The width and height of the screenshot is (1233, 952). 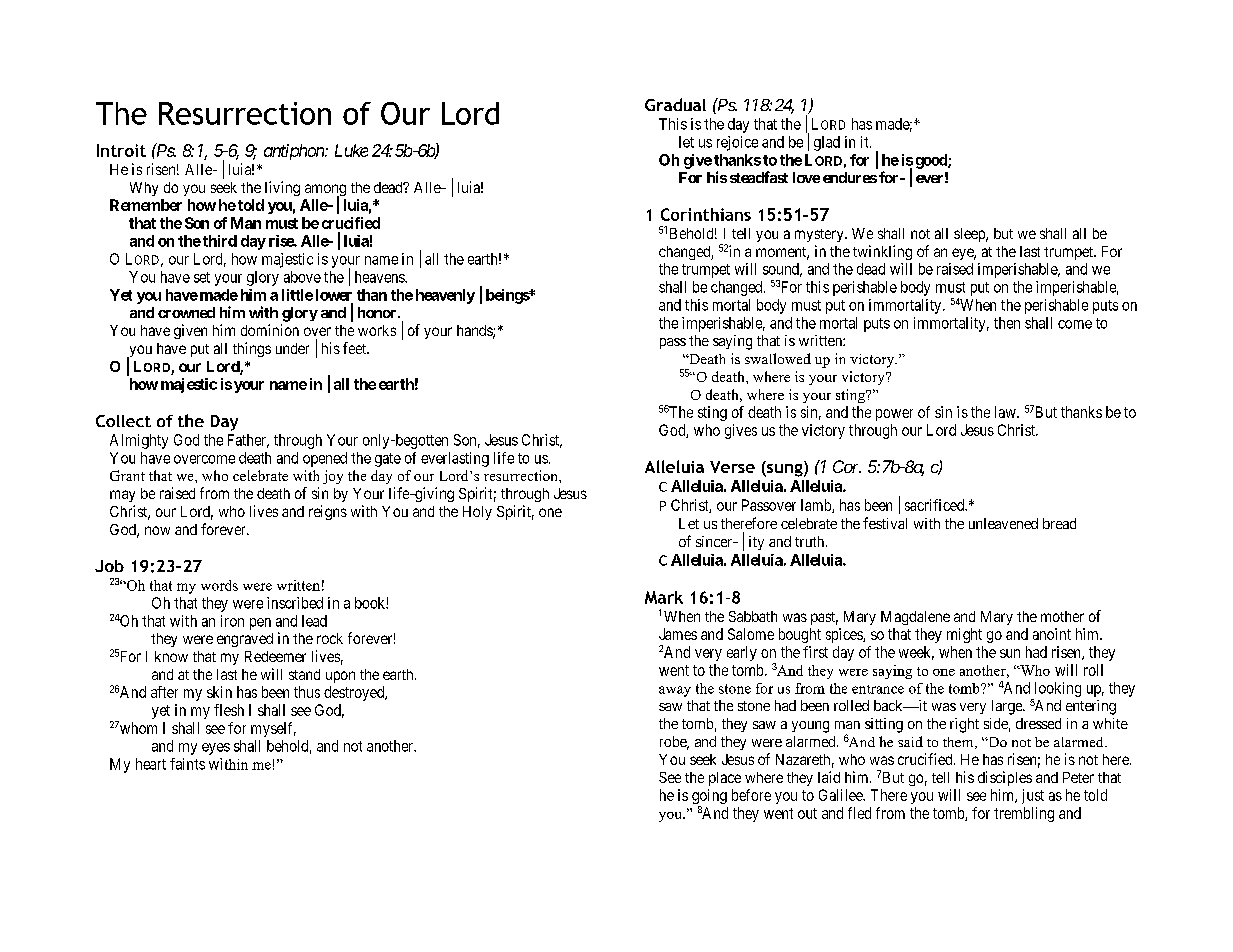 What do you see at coordinates (219, 585) in the screenshot?
I see `words` at bounding box center [219, 585].
